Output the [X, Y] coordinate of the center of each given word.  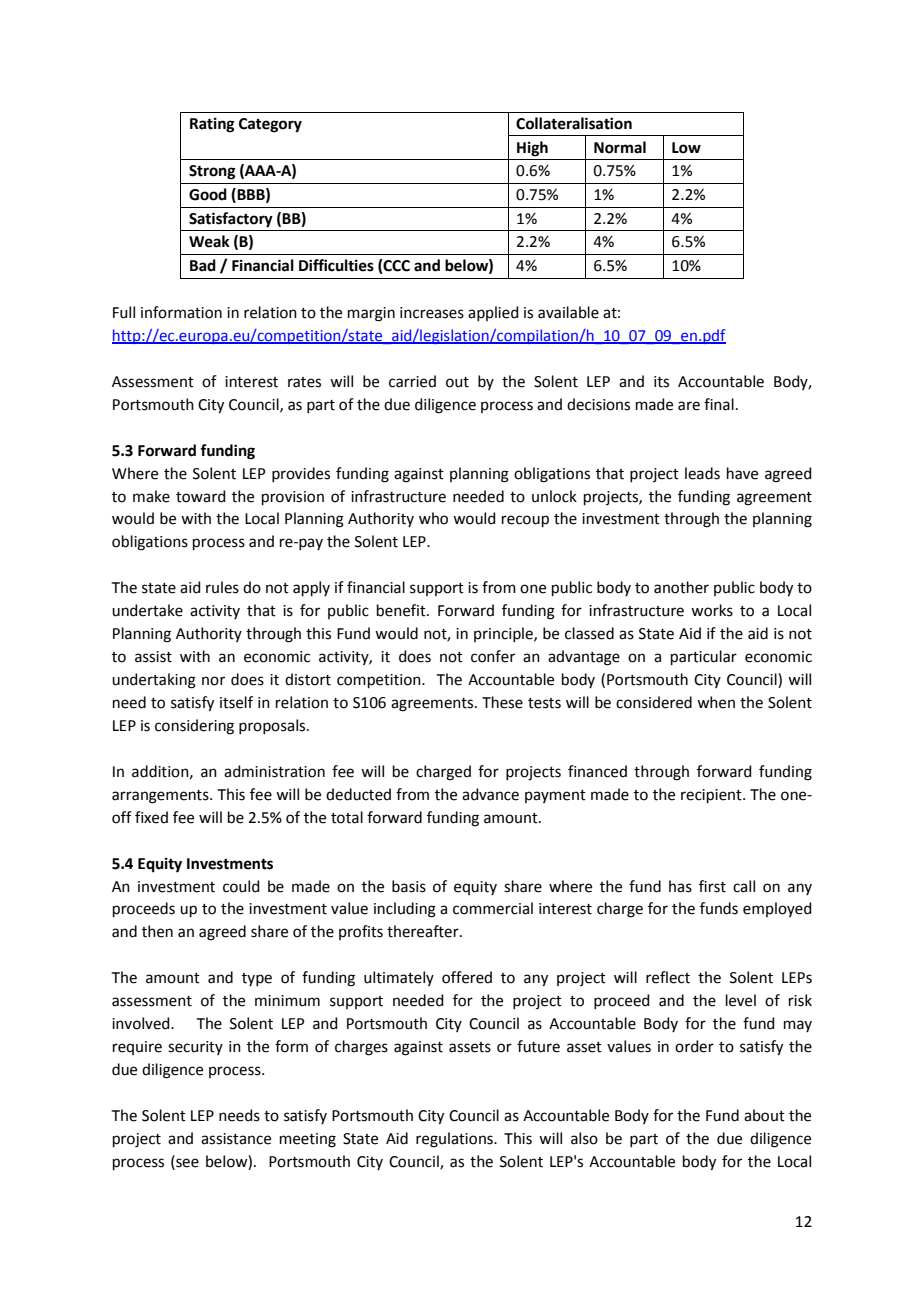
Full [124, 312]
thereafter [424, 931]
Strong [212, 172]
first [712, 886]
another [681, 587]
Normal [620, 147]
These [502, 702]
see [186, 1163]
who [433, 518]
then [157, 931]
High [532, 149]
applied [493, 313]
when [716, 702]
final [719, 404]
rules [222, 587]
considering [194, 727]
